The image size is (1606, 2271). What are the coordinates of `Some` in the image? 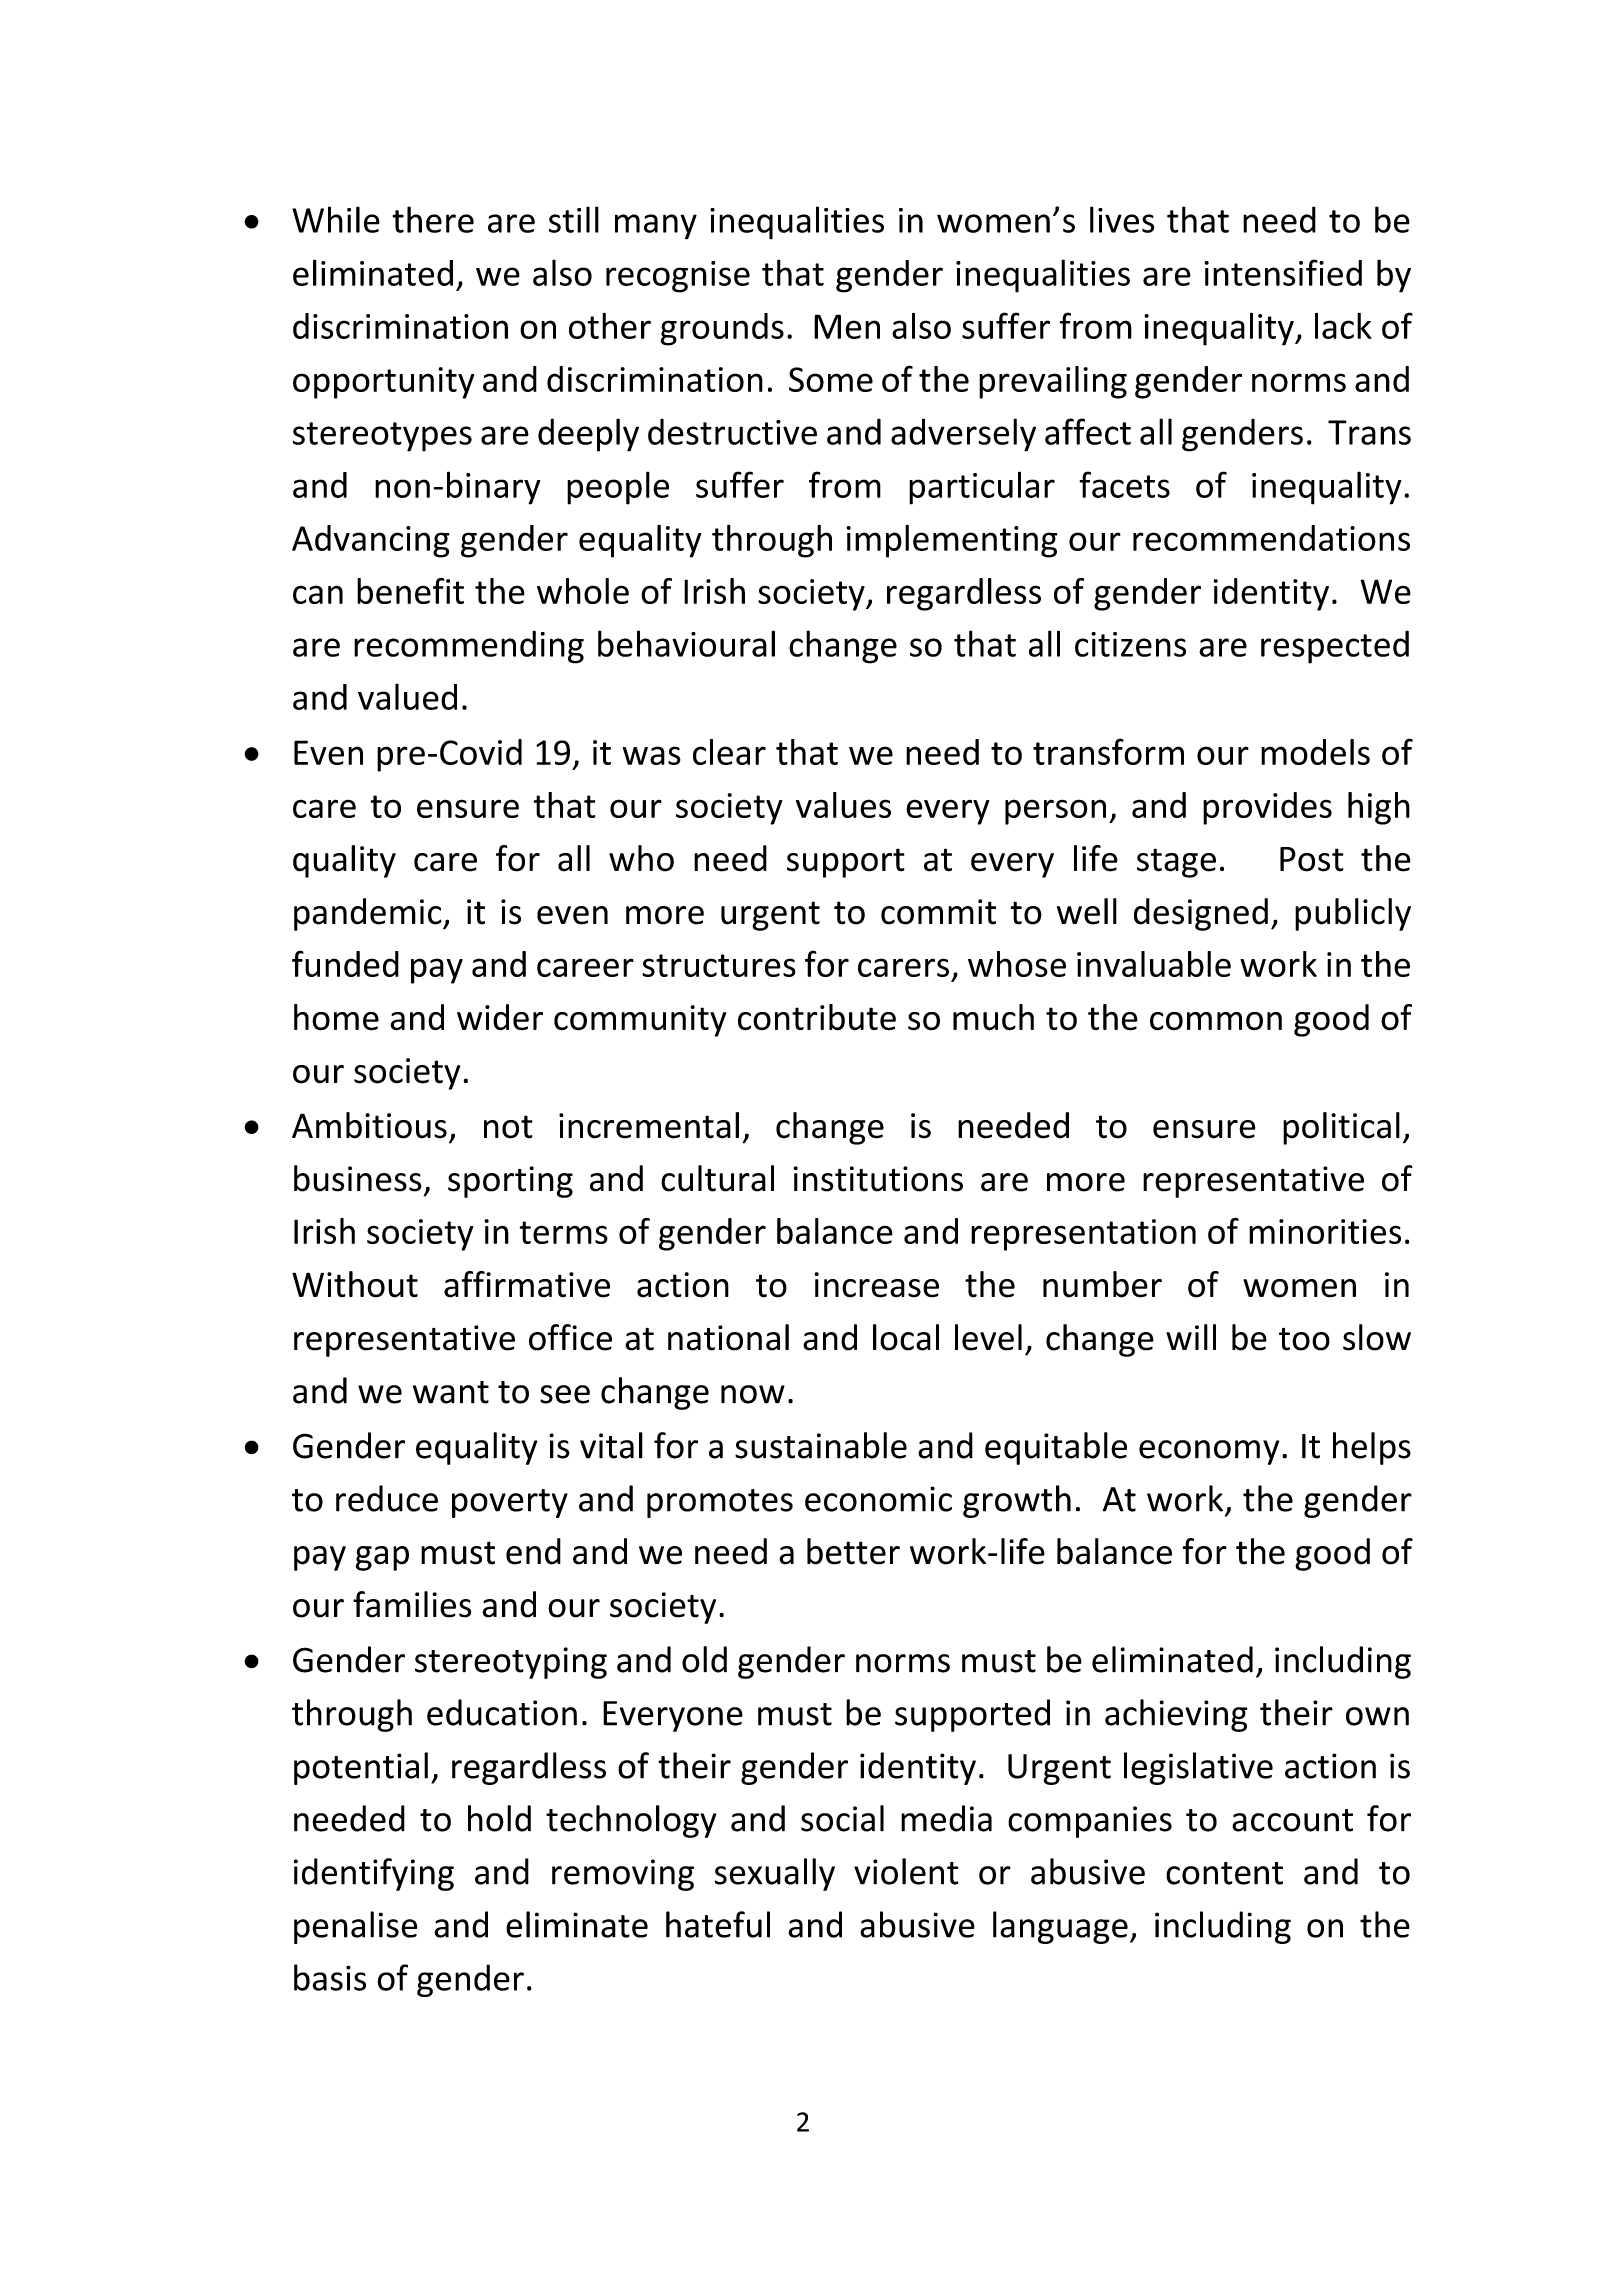 It's located at (831, 379).
